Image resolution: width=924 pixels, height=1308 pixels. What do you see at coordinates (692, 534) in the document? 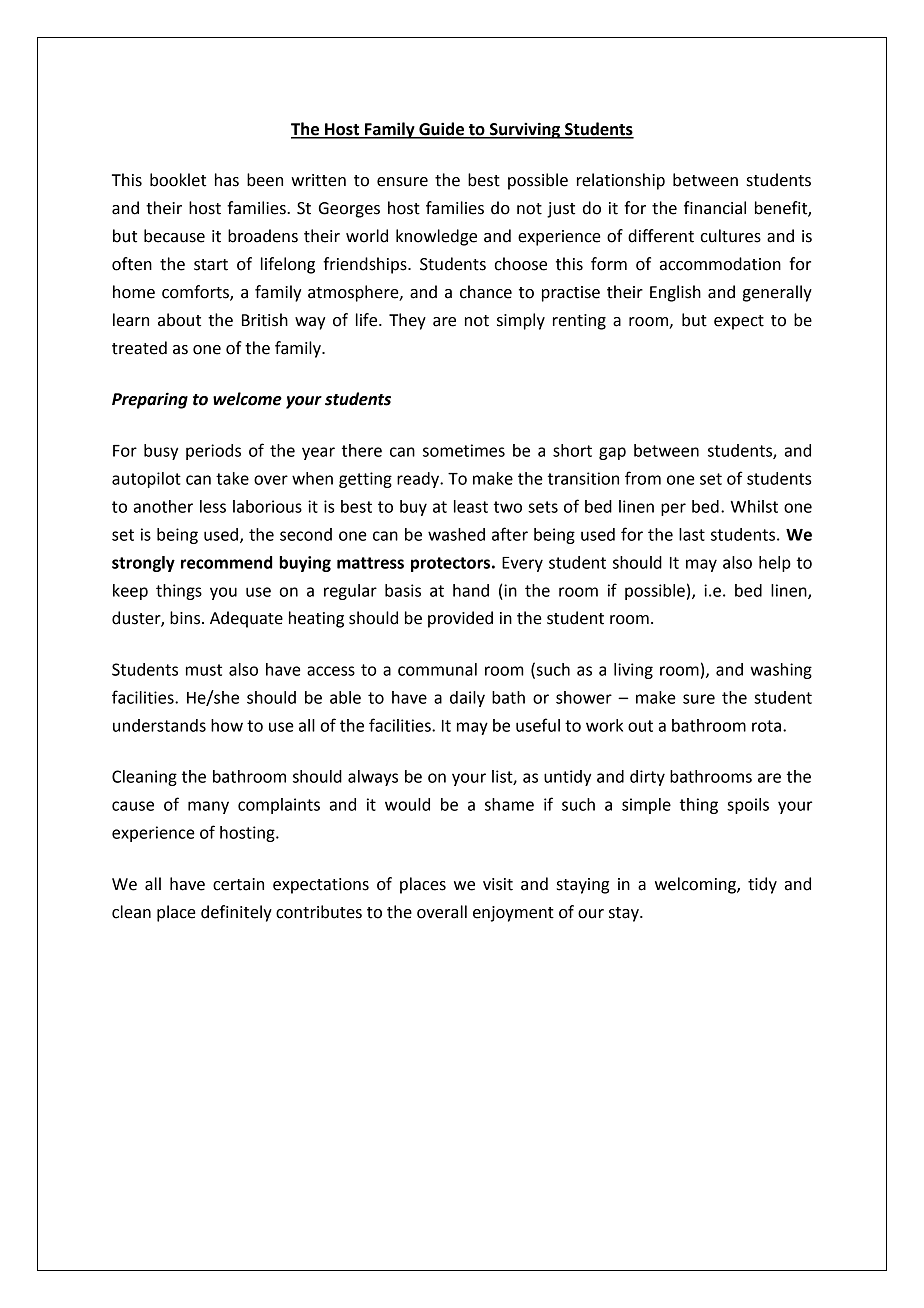
I see `last` at bounding box center [692, 534].
